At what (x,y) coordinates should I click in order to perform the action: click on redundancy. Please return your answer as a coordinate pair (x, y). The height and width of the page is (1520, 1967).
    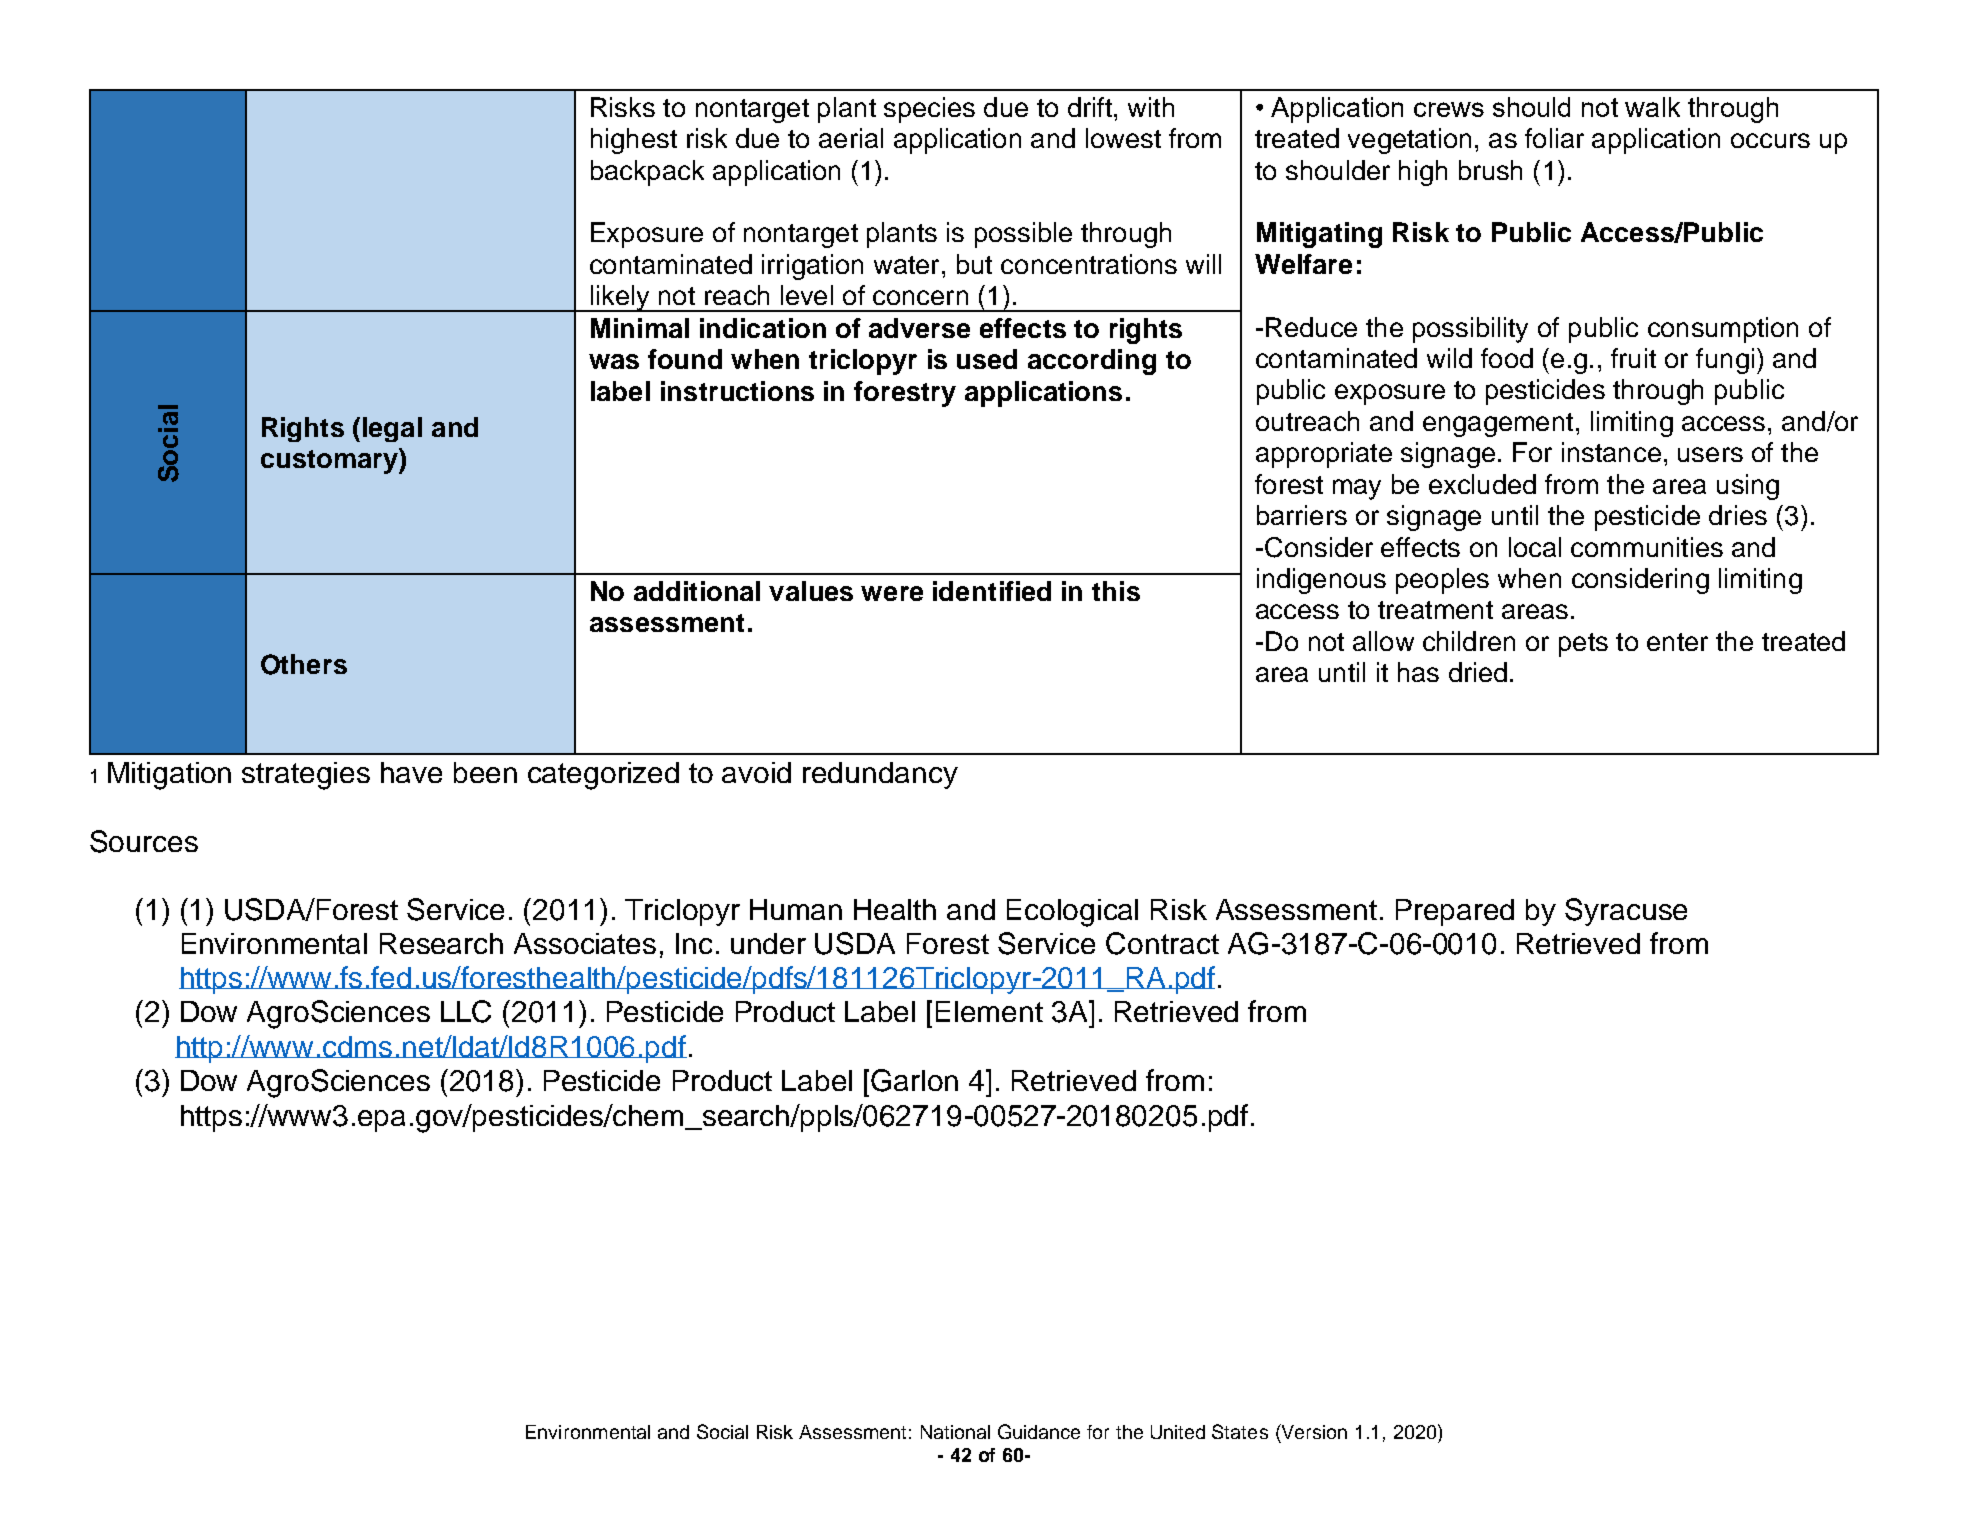
    Looking at the image, I should click on (880, 775).
